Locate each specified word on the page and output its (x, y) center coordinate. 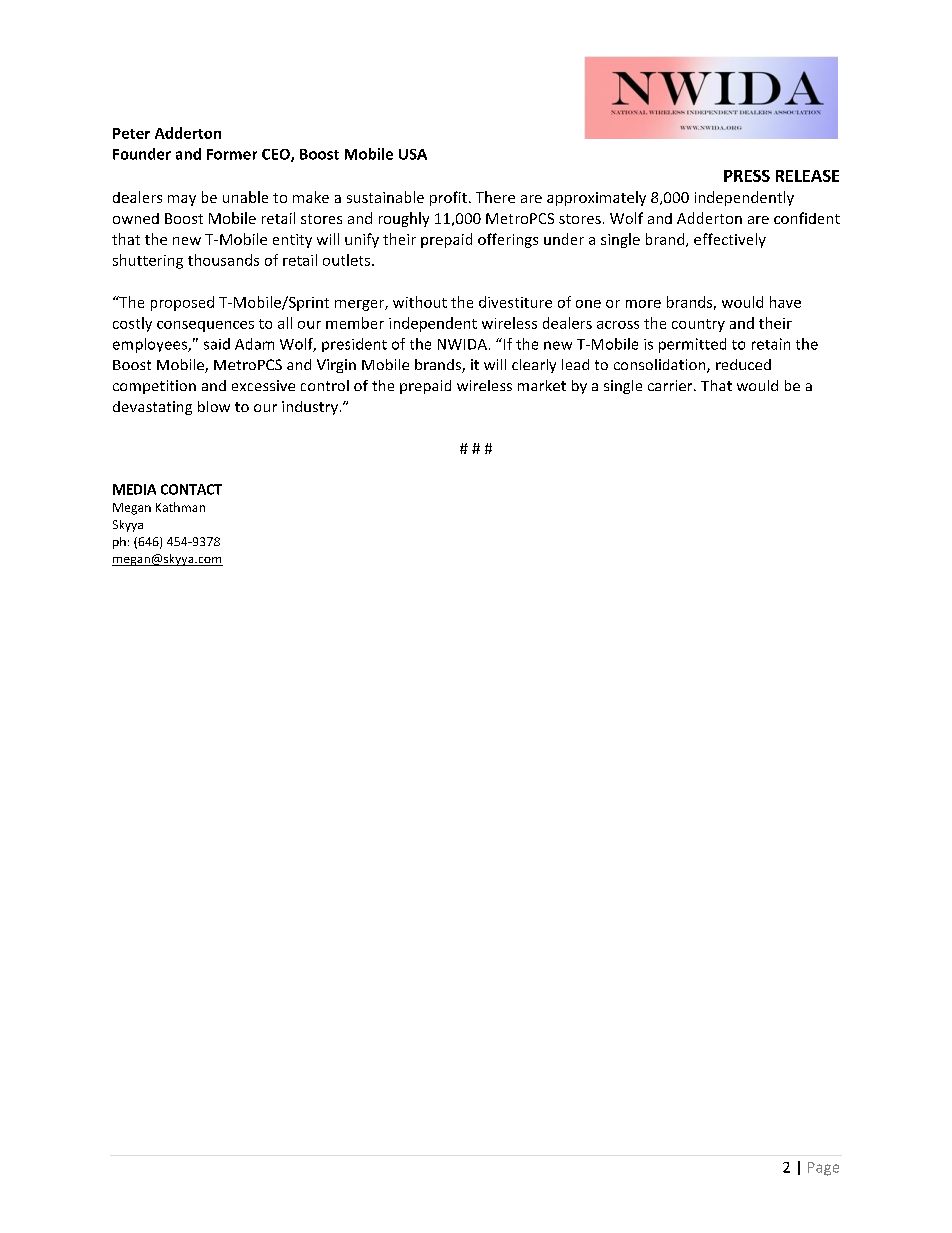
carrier (671, 385)
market (542, 385)
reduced (743, 364)
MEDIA (134, 489)
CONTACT (191, 489)
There (495, 197)
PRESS (747, 176)
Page (823, 1169)
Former (232, 154)
